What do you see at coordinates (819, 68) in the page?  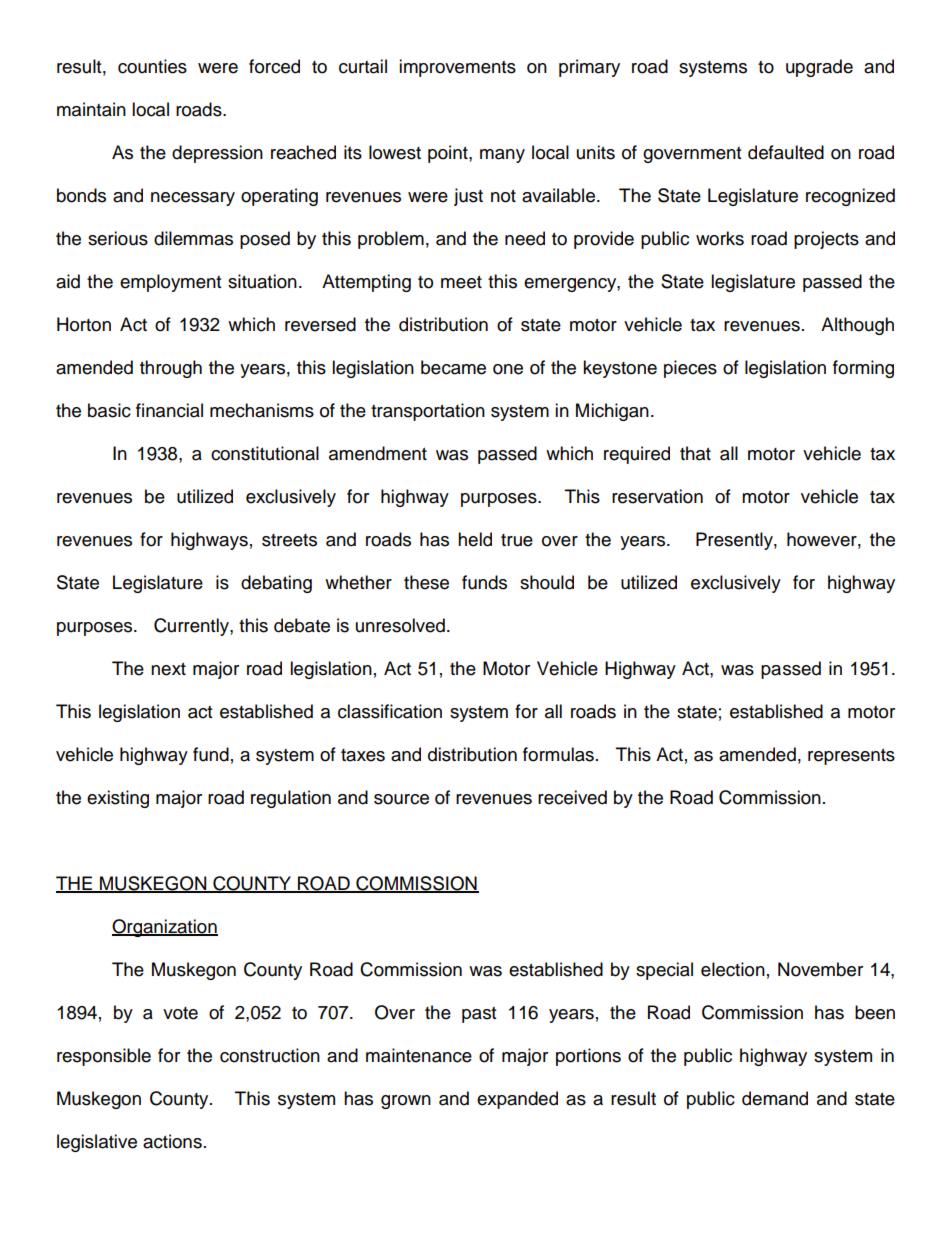 I see `upgrade` at bounding box center [819, 68].
